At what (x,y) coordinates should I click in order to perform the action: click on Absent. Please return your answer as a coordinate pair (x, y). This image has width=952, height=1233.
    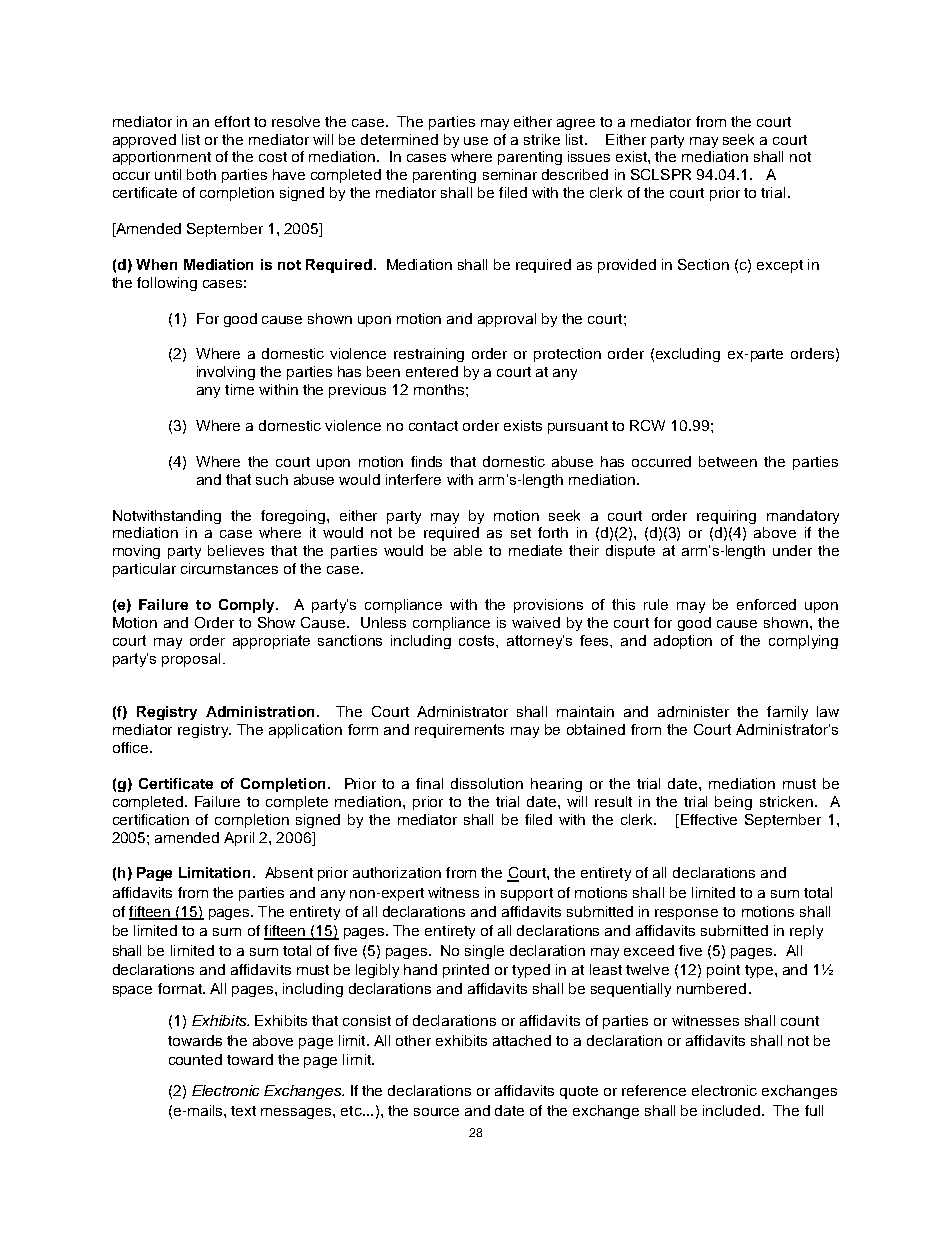
    Looking at the image, I should click on (289, 872).
